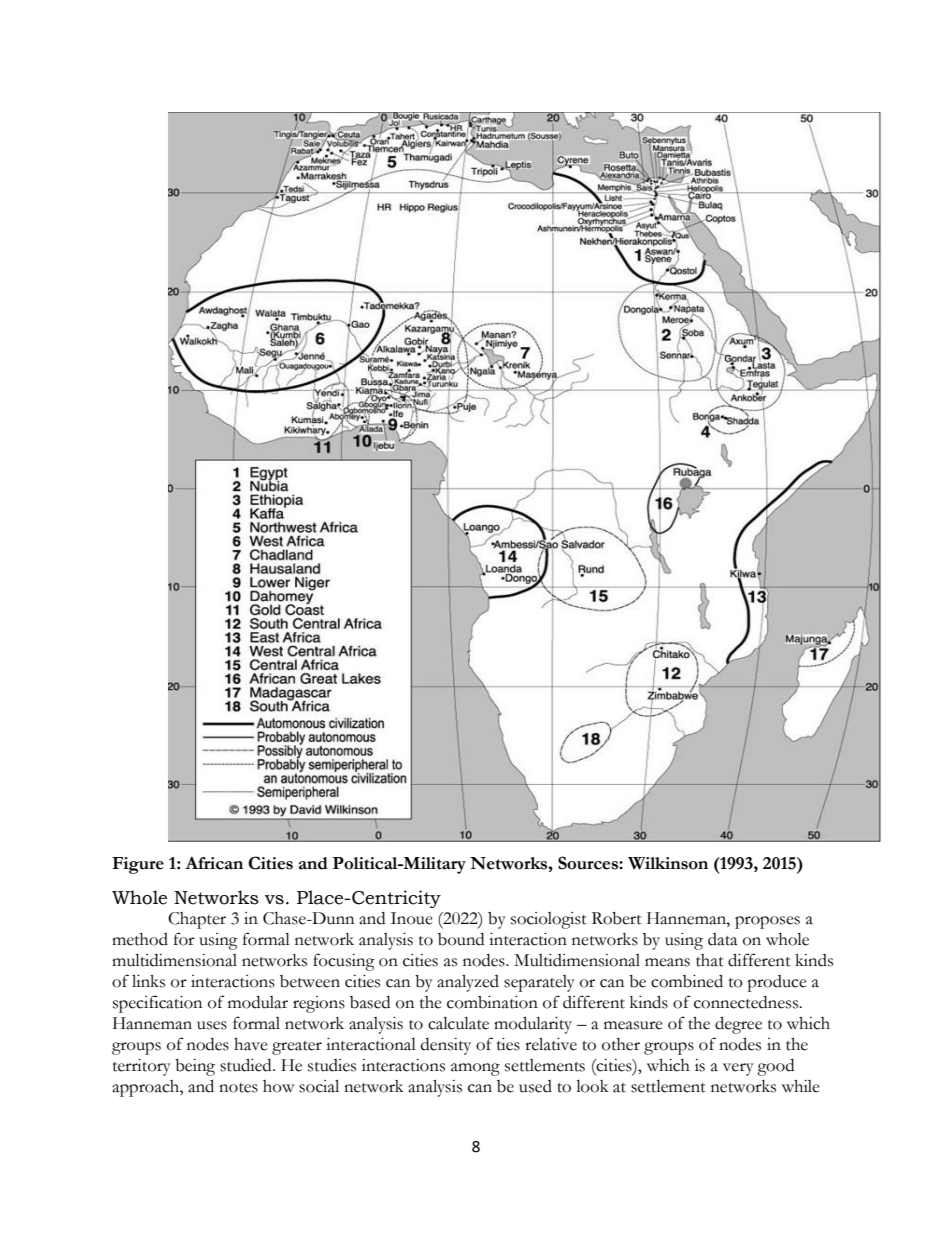 The width and height of the screenshot is (952, 1233). Describe the element at coordinates (668, 863) in the screenshot. I see `Wilkinson` at that location.
